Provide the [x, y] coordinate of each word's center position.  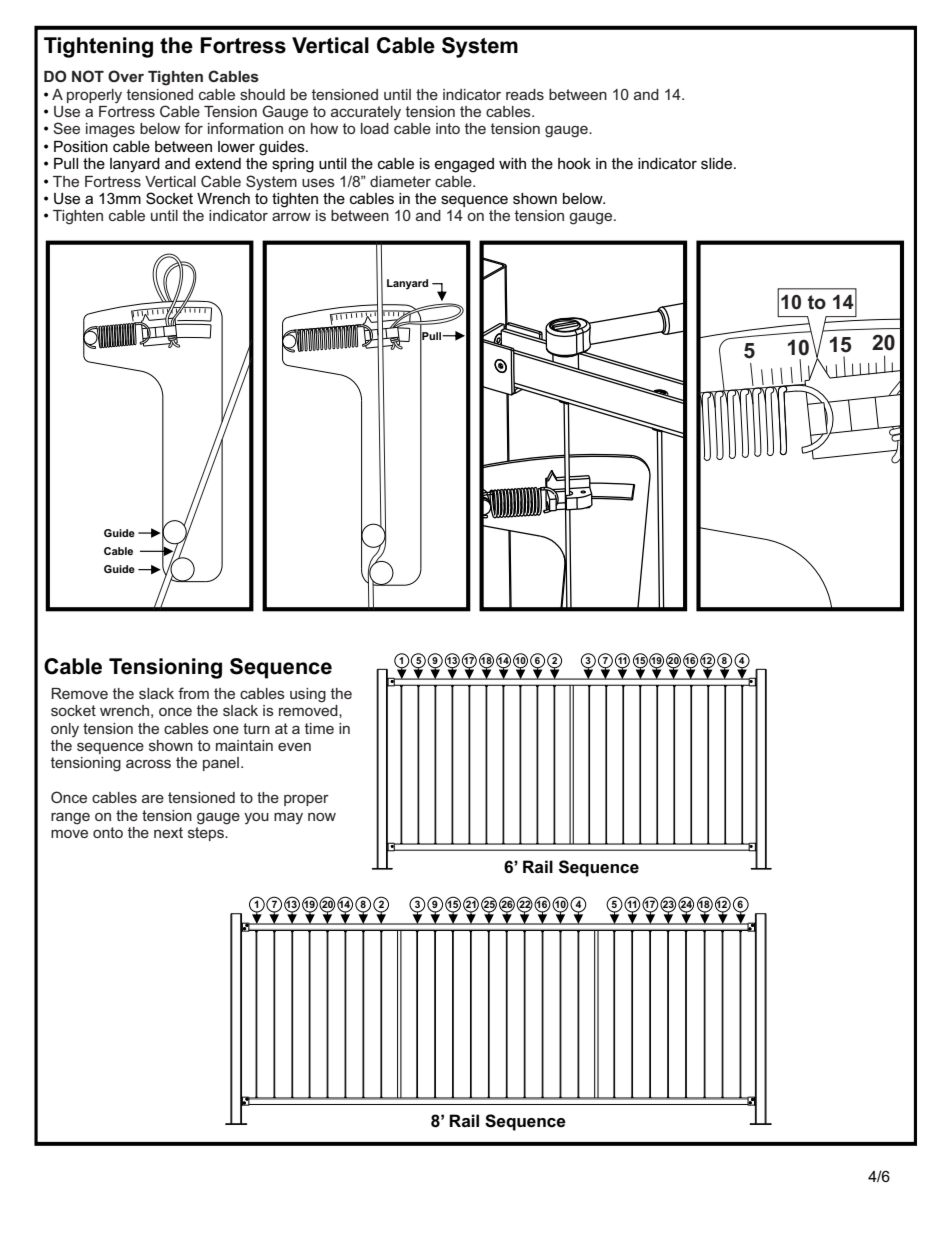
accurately [366, 113]
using [308, 695]
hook [574, 163]
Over [126, 76]
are [153, 798]
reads [525, 94]
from [193, 693]
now [322, 817]
